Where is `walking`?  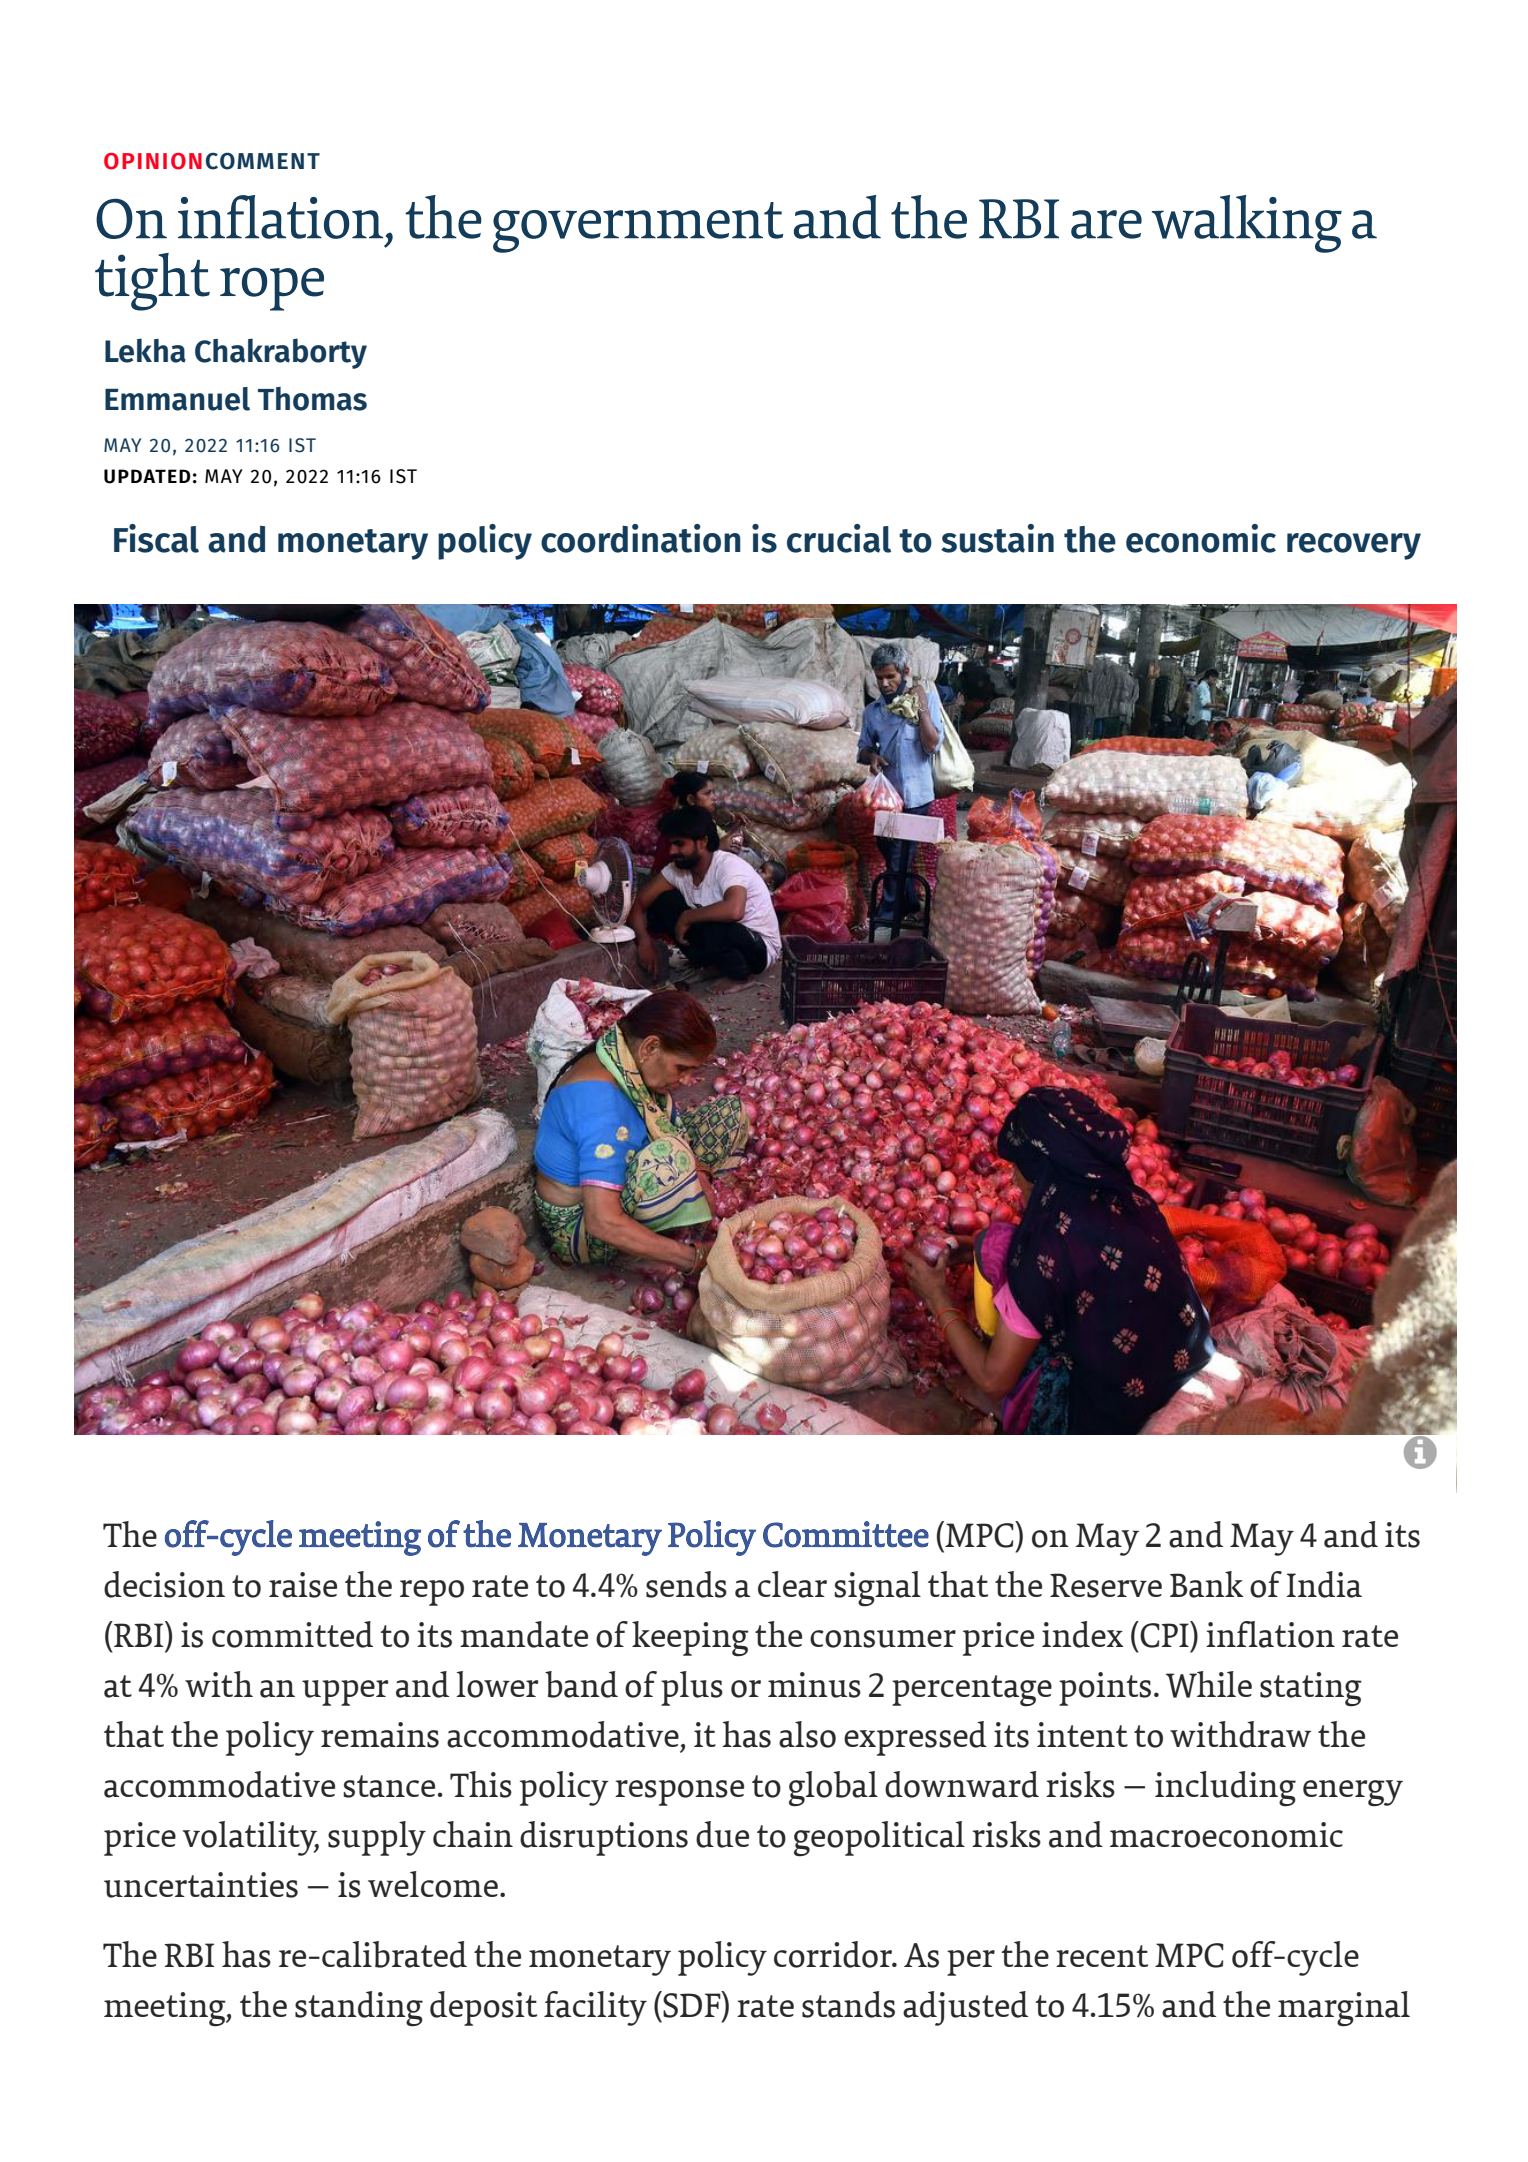 walking is located at coordinates (1247, 224).
